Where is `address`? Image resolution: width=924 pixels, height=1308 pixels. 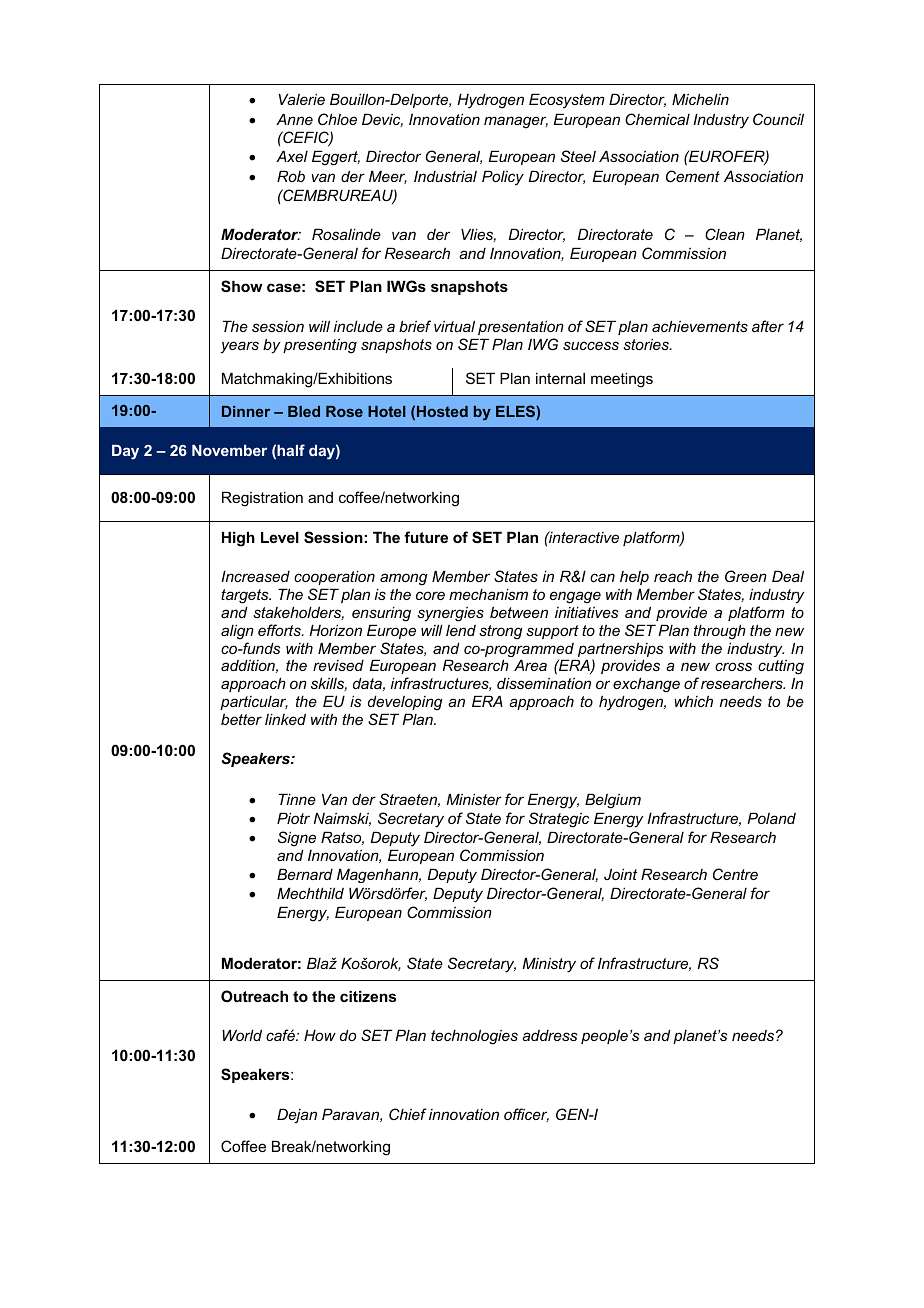
address is located at coordinates (549, 1035).
